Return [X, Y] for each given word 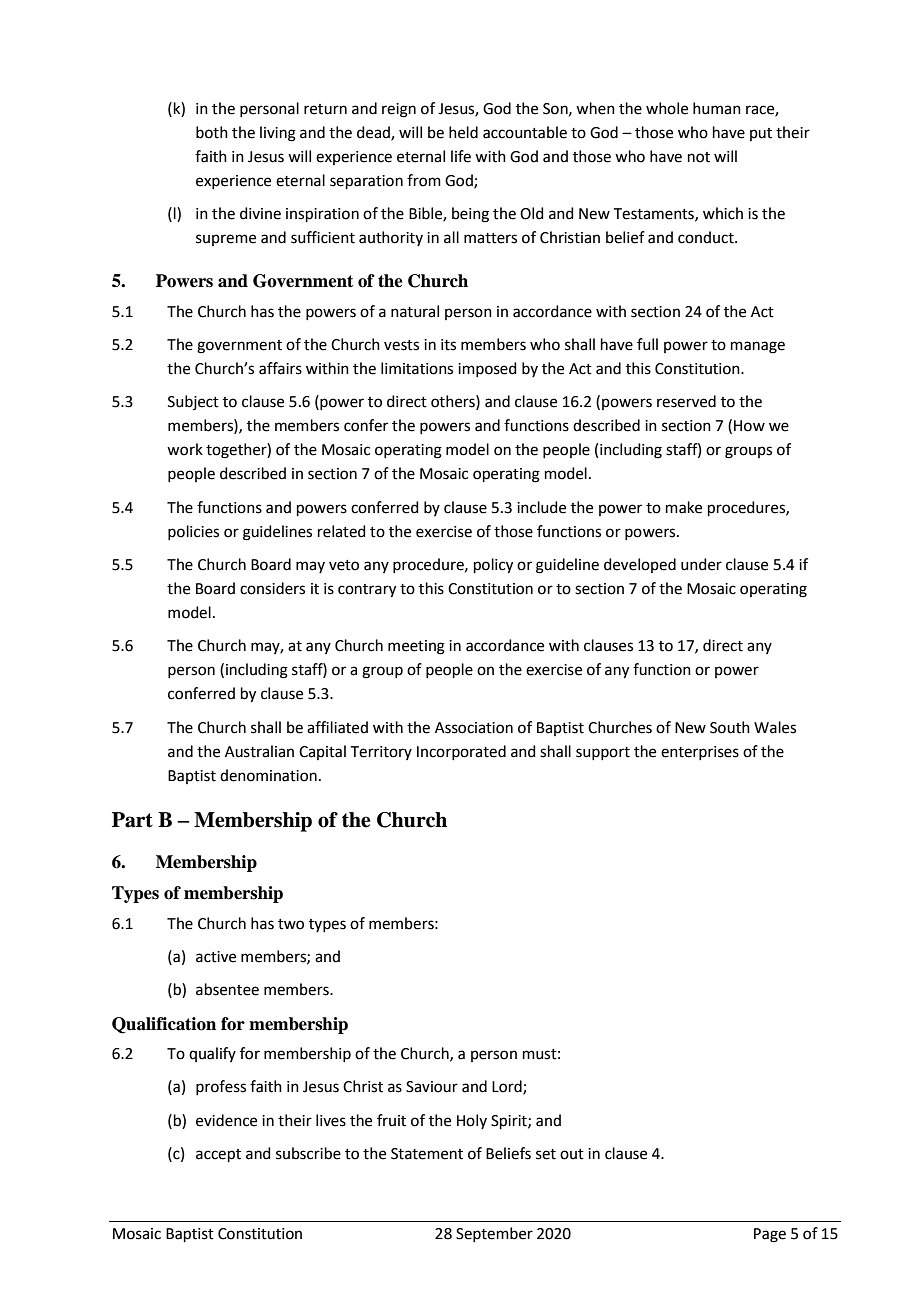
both [212, 132]
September [494, 1234]
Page [770, 1235]
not [699, 157]
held [463, 132]
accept [218, 1155]
